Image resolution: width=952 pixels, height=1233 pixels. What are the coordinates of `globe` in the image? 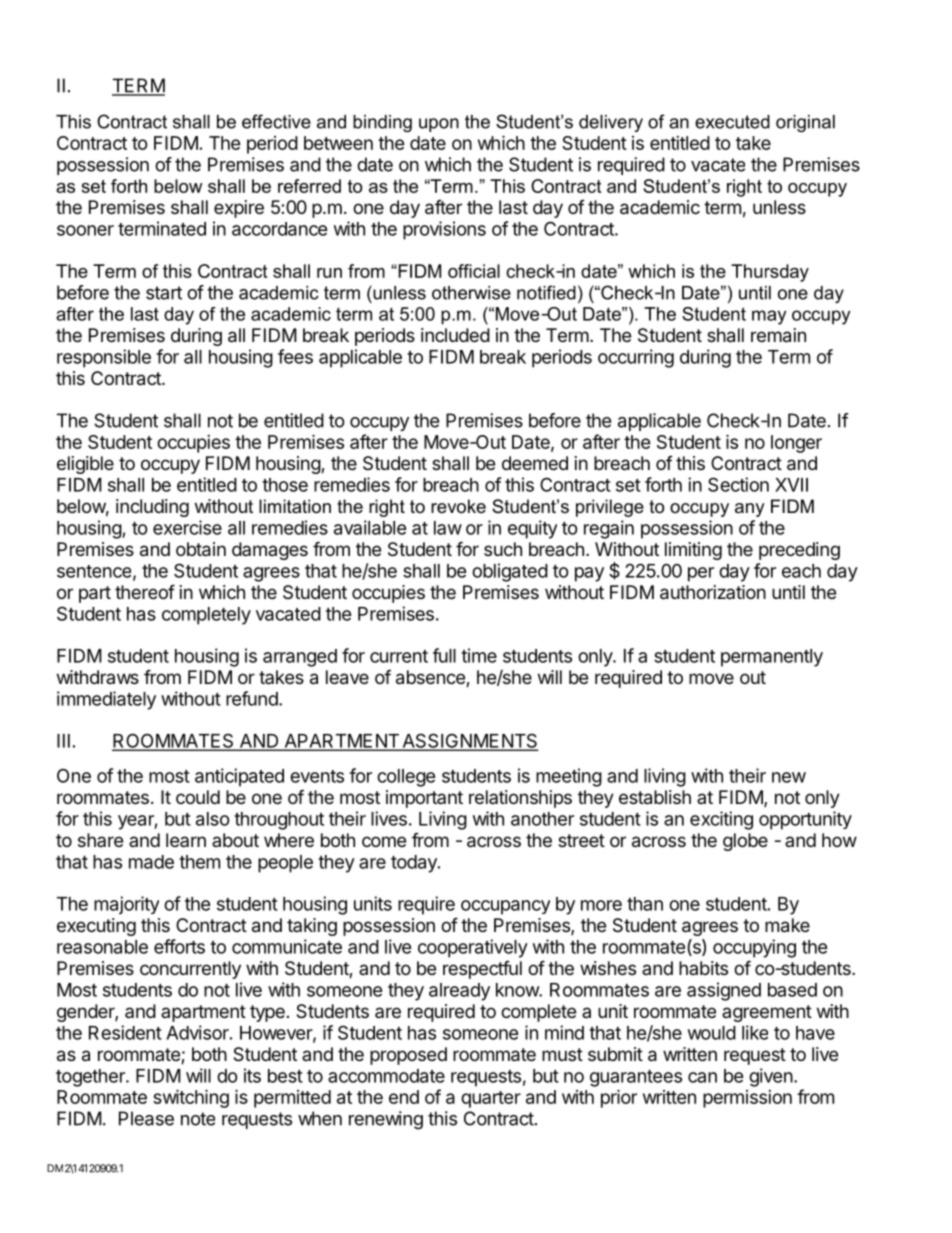 It's located at (745, 842).
